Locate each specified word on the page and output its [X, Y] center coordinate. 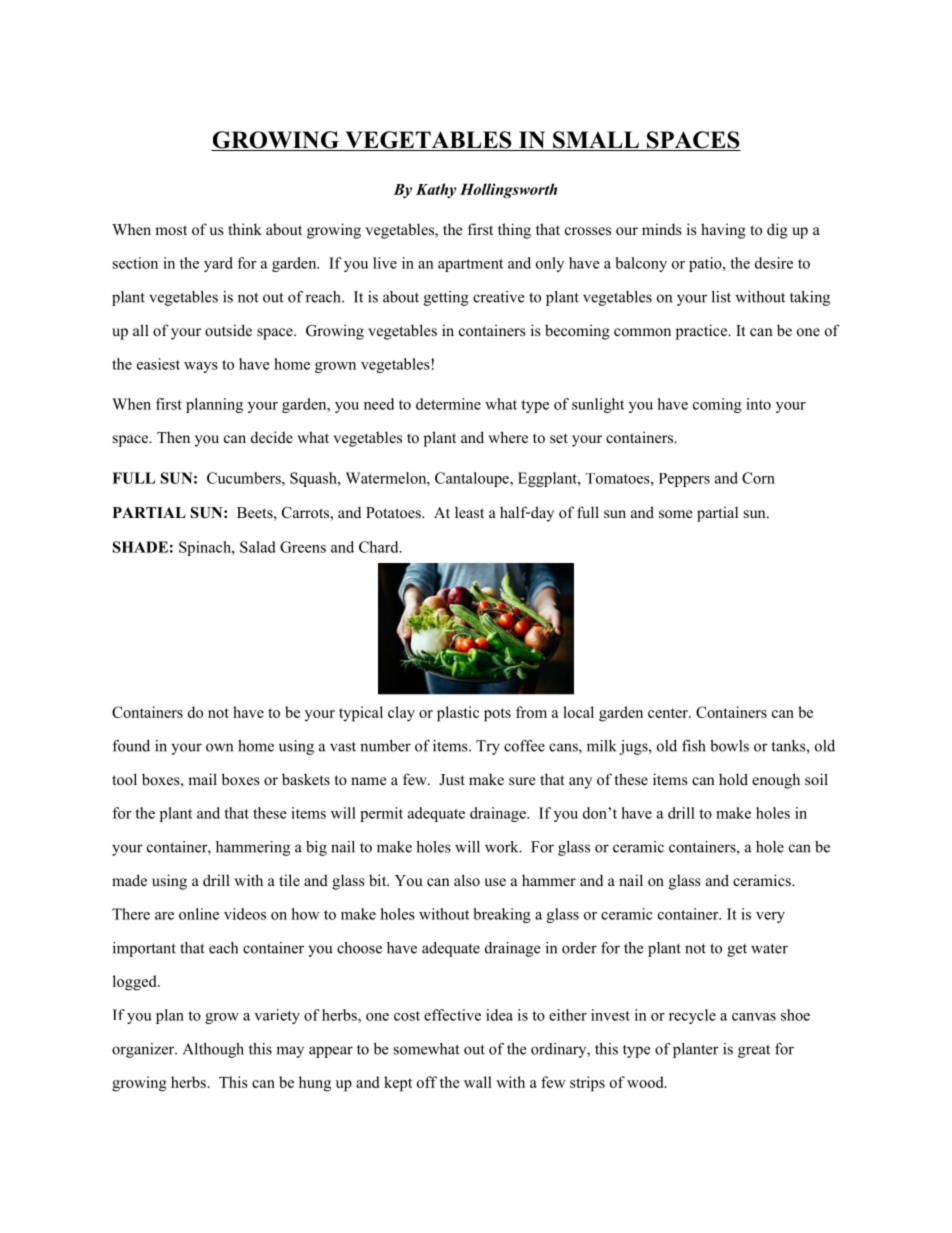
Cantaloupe [473, 479]
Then [173, 437]
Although [213, 1050]
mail [202, 779]
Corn [758, 478]
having [723, 231]
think [245, 229]
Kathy [436, 191]
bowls [729, 746]
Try [488, 747]
